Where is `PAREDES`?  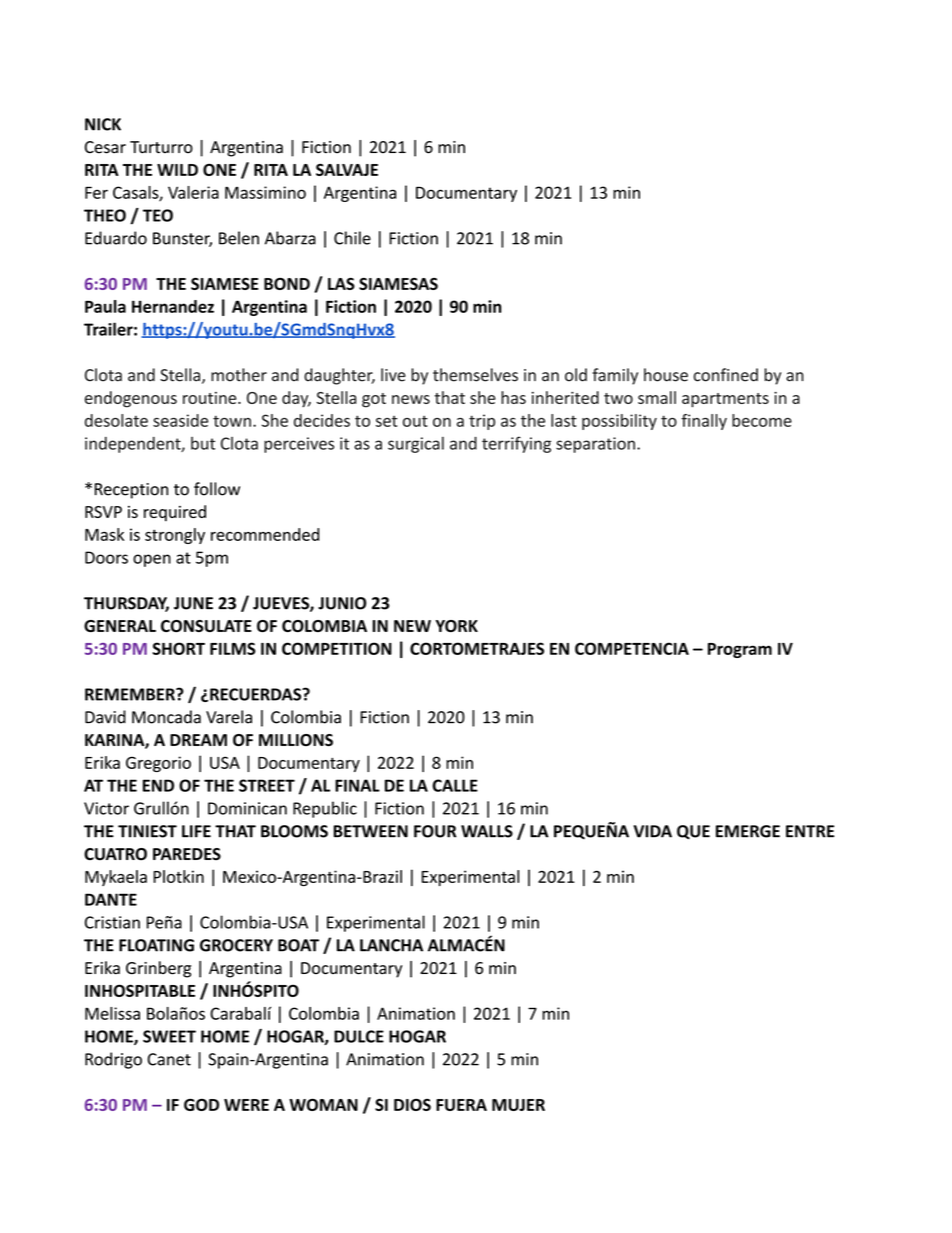 PAREDES is located at coordinates (187, 854).
